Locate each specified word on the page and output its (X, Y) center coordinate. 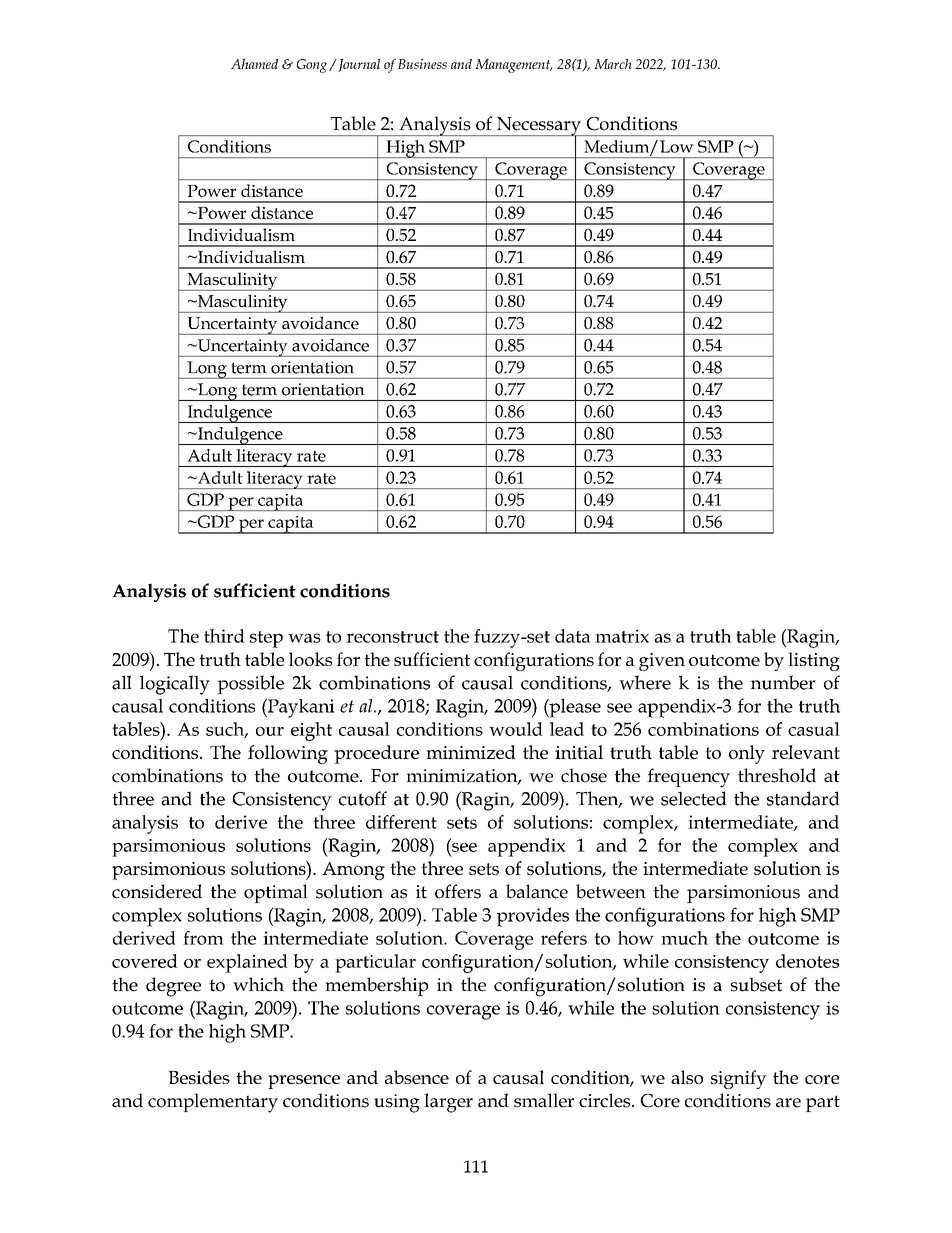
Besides (199, 1077)
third (224, 636)
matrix (622, 636)
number (783, 682)
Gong (313, 66)
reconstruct (392, 637)
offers (458, 891)
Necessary (539, 127)
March (613, 64)
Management (514, 66)
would (516, 729)
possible (250, 684)
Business (422, 64)
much (684, 938)
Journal (358, 65)
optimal (276, 893)
